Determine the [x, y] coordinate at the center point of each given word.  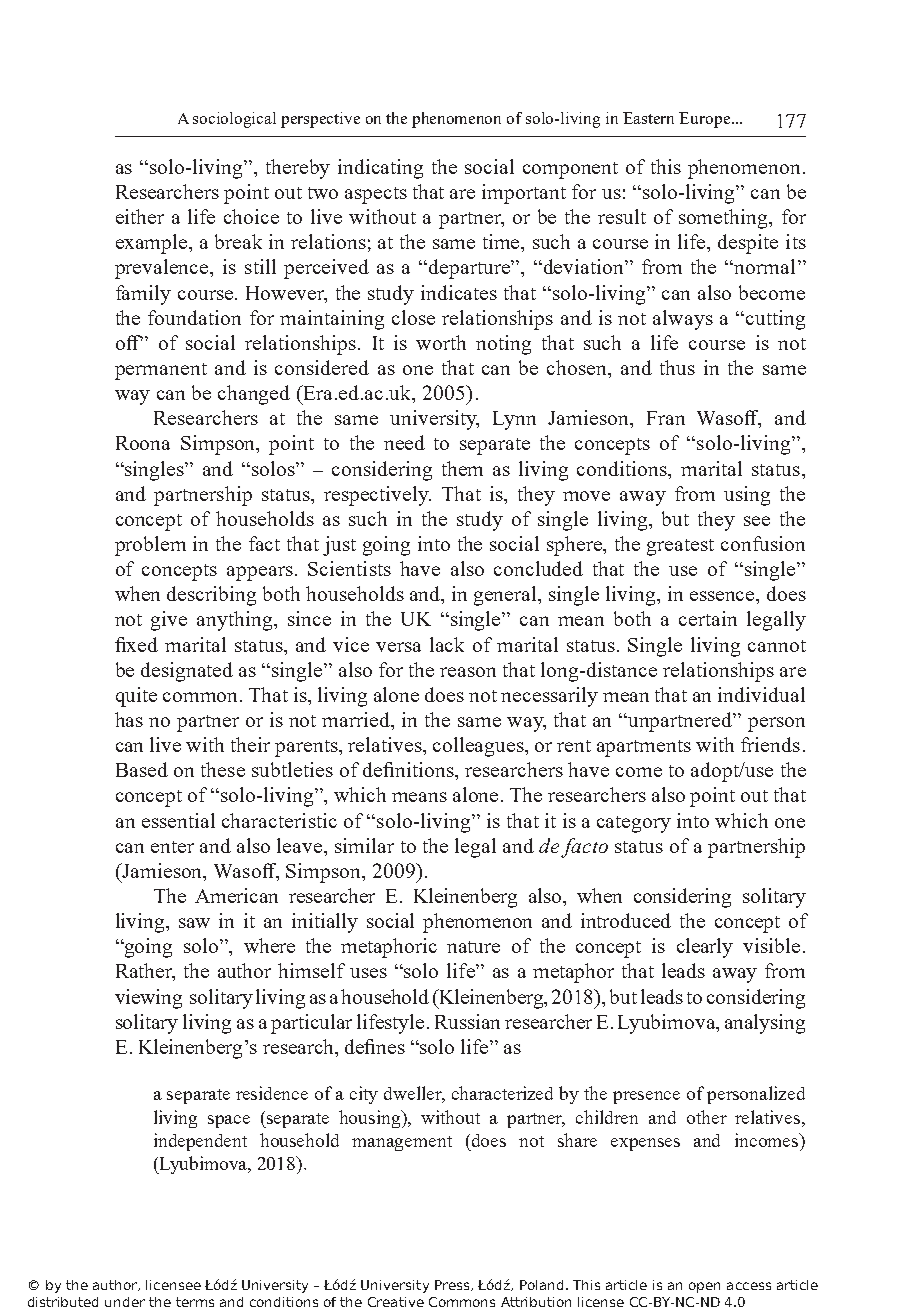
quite [136, 697]
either [140, 216]
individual [761, 694]
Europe [706, 120]
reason [468, 672]
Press [453, 1285]
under [125, 1302]
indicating [380, 169]
